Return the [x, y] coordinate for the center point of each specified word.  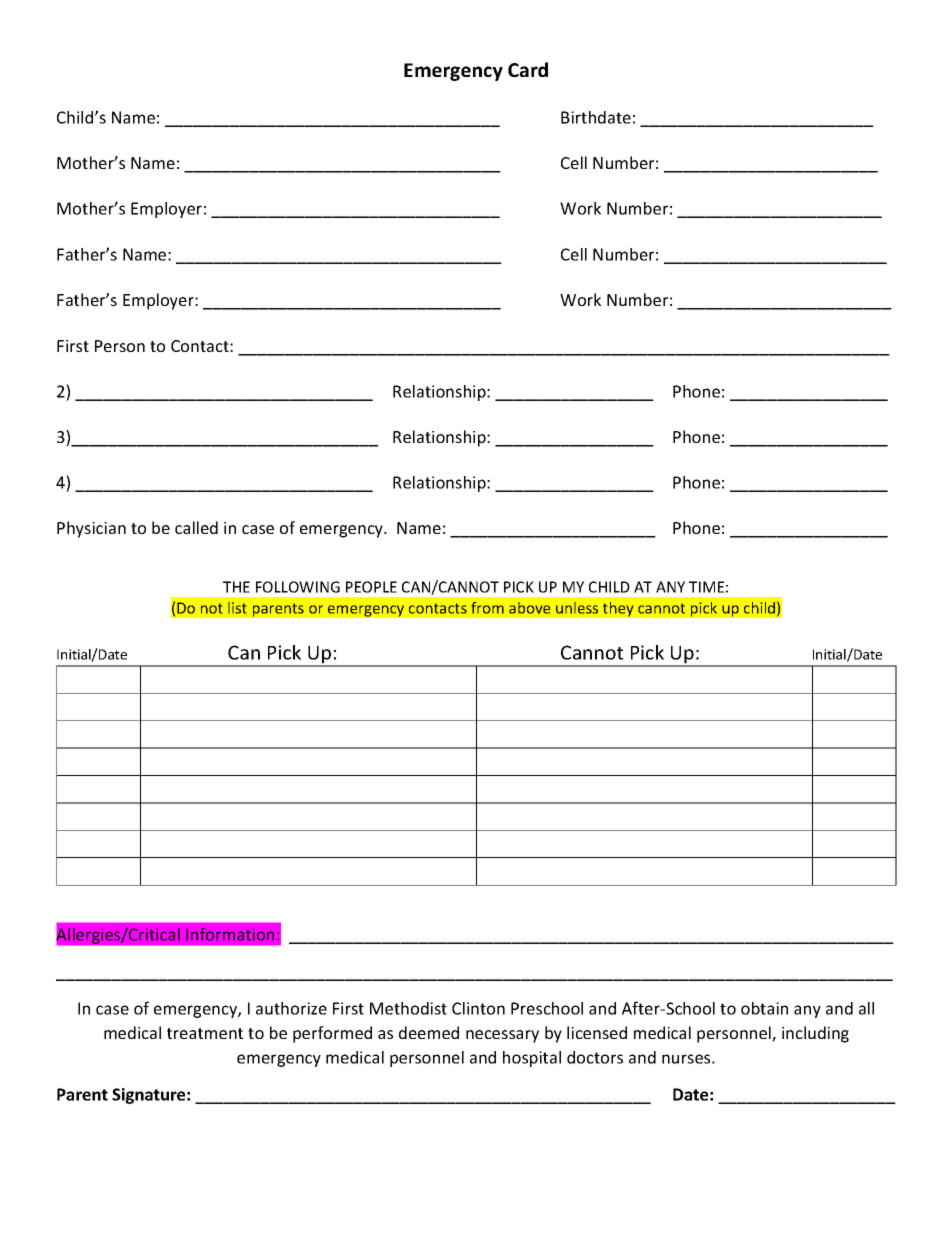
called [196, 527]
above [529, 608]
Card [528, 69]
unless [577, 608]
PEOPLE [371, 587]
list [237, 608]
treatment [205, 1033]
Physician [91, 529]
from [488, 608]
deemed [429, 1032]
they [618, 609]
